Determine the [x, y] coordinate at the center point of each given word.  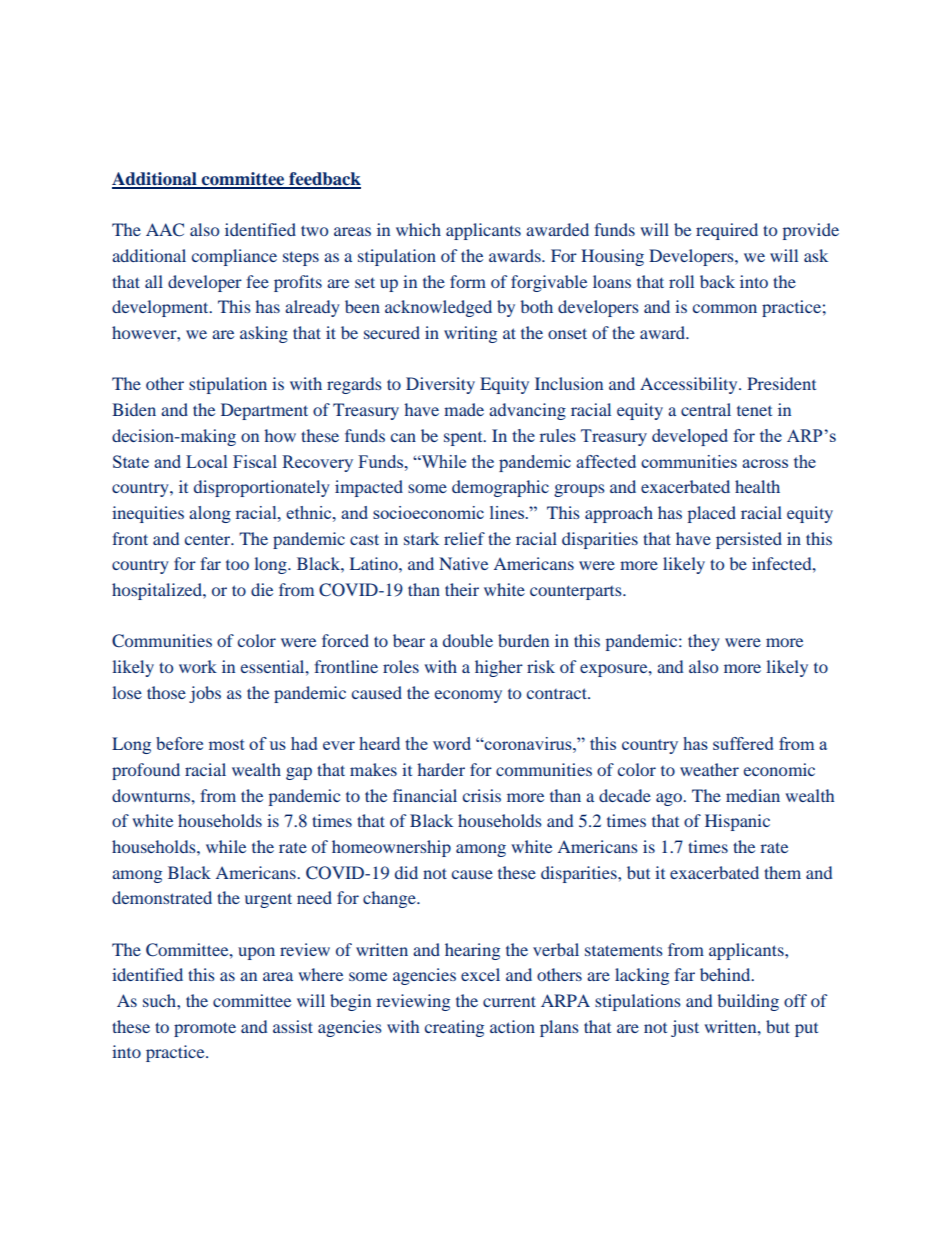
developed [690, 437]
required [727, 231]
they [704, 642]
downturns [152, 795]
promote [205, 1029]
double [468, 640]
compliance [234, 257]
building [748, 1002]
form [468, 281]
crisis [482, 795]
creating [454, 1028]
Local [206, 461]
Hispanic [737, 822]
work [198, 666]
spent [464, 439]
